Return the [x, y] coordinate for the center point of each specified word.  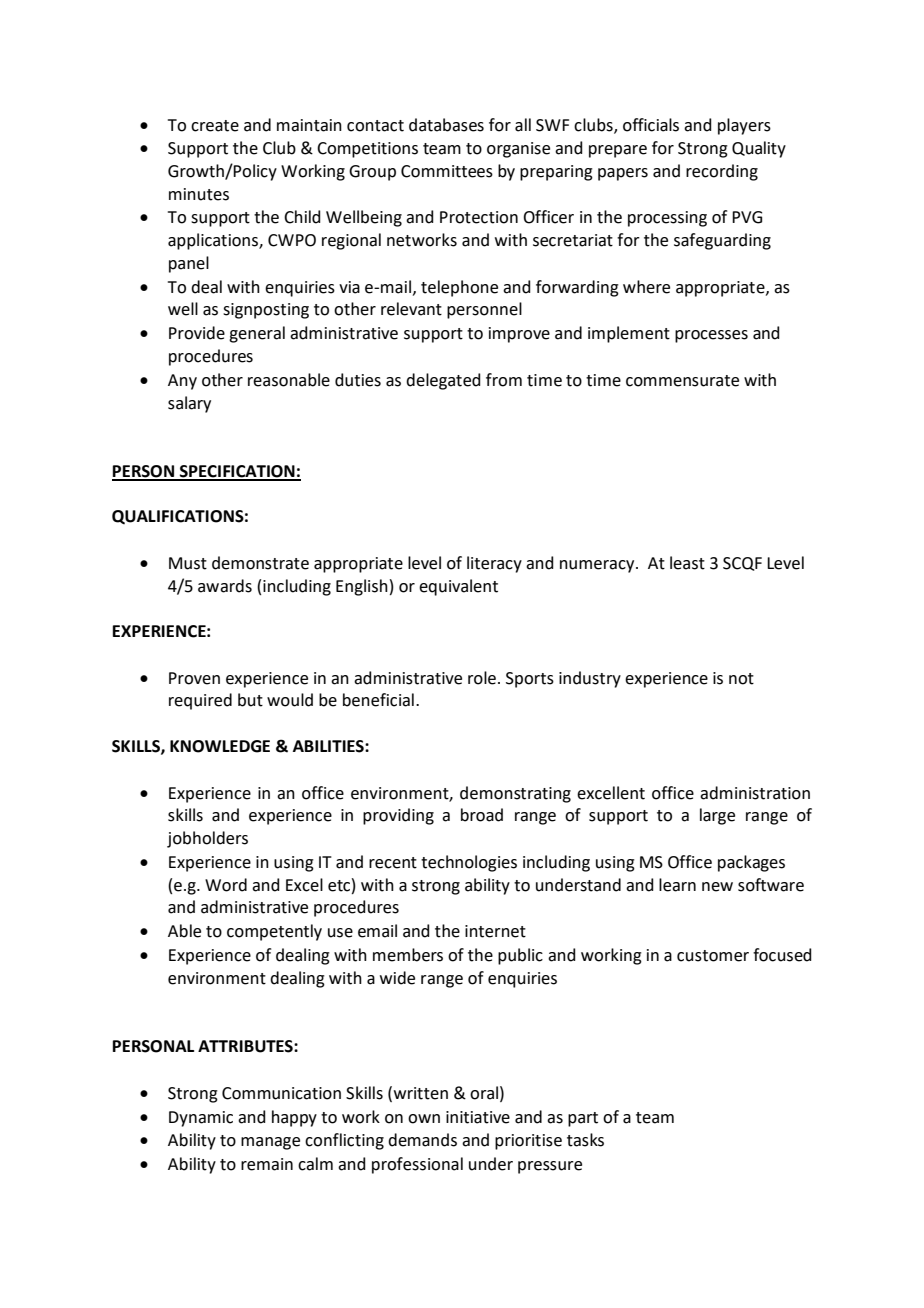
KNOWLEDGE [220, 746]
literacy [494, 564]
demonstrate [260, 563]
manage [270, 1143]
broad [482, 815]
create [215, 126]
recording [722, 172]
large [717, 816]
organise [518, 150]
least [687, 563]
